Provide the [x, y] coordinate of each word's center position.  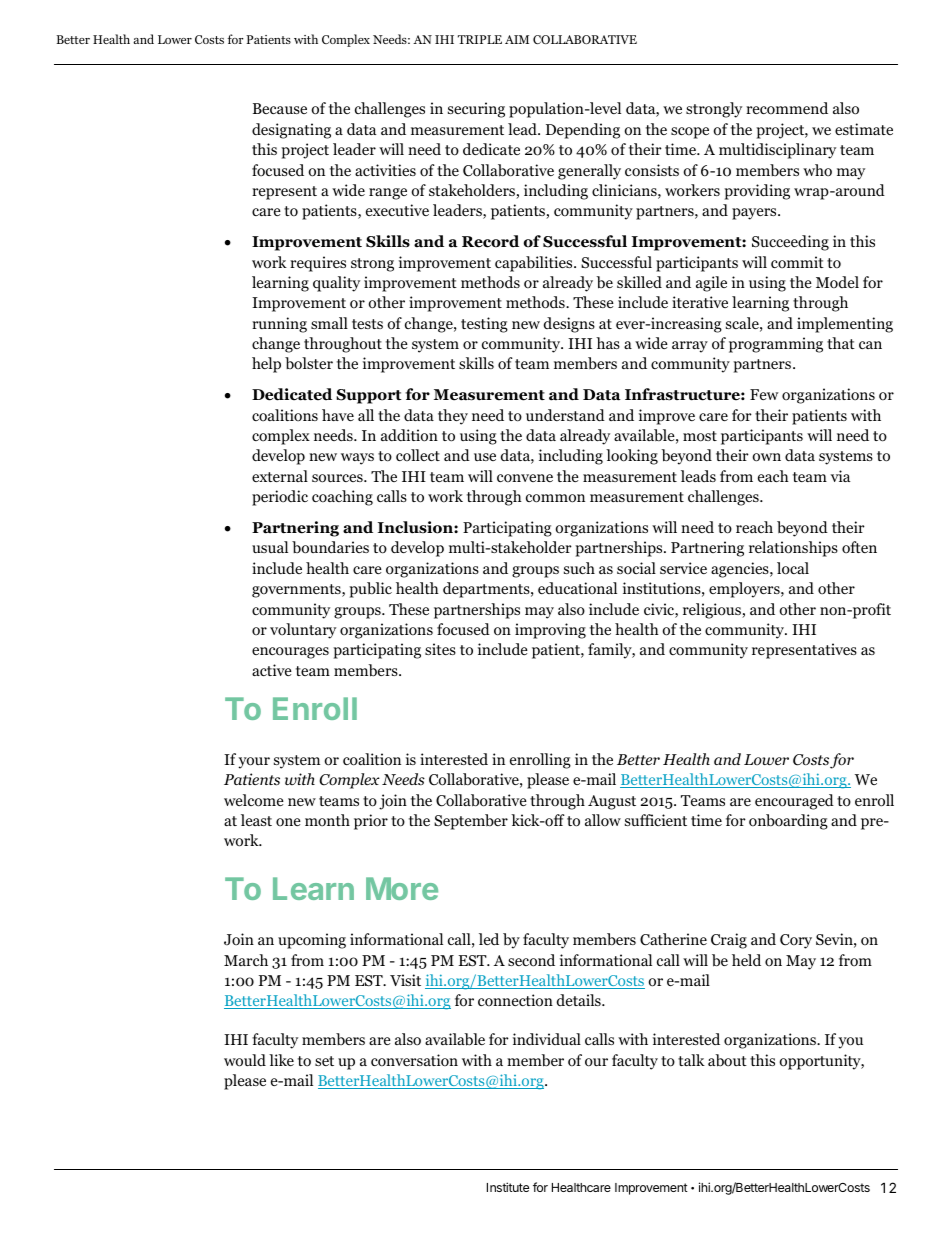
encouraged [794, 802]
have [338, 415]
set [324, 1061]
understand [565, 415]
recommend [787, 108]
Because [280, 108]
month [327, 820]
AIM [517, 39]
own [766, 457]
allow [603, 820]
